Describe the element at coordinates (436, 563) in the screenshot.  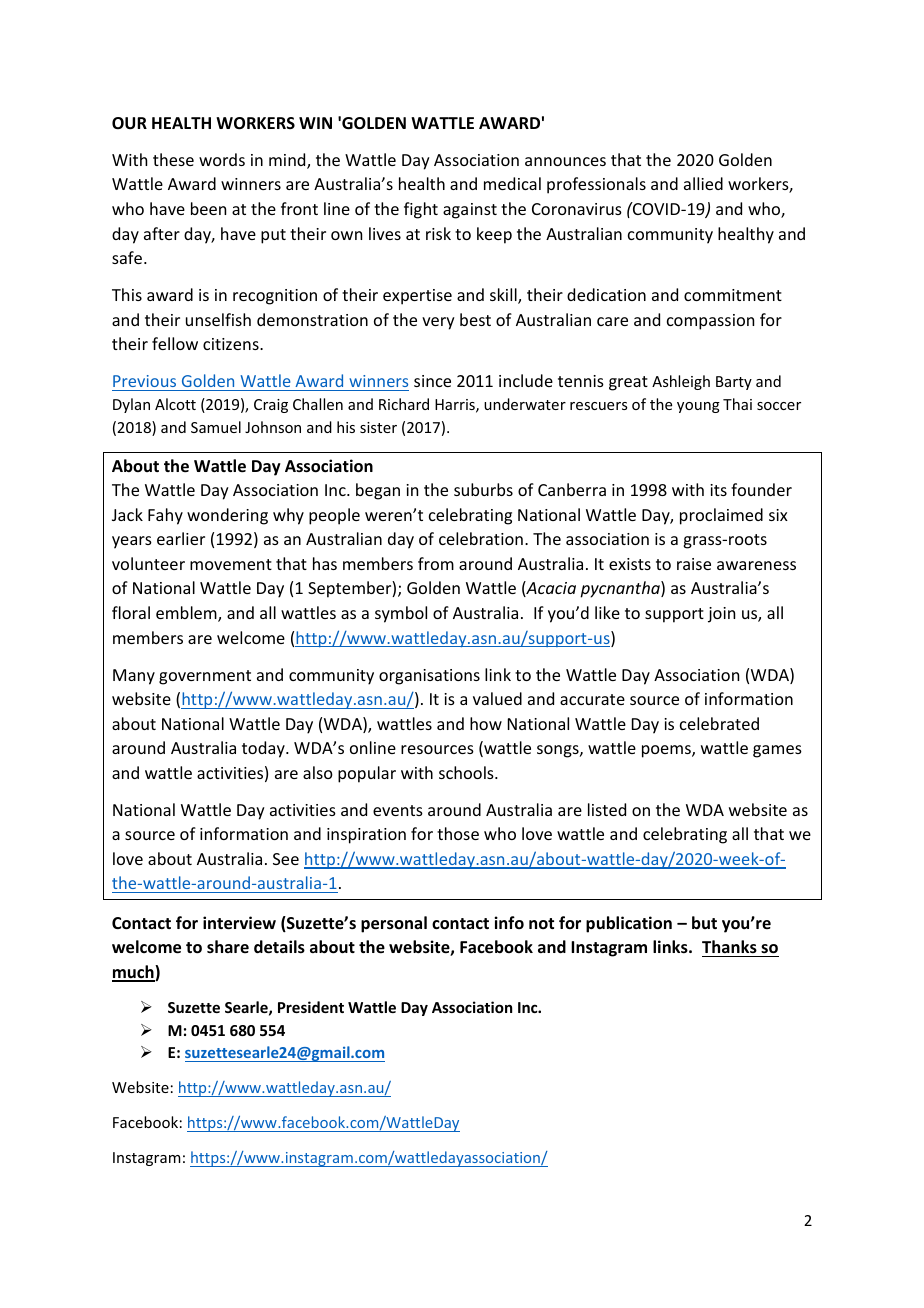
I see `from` at that location.
